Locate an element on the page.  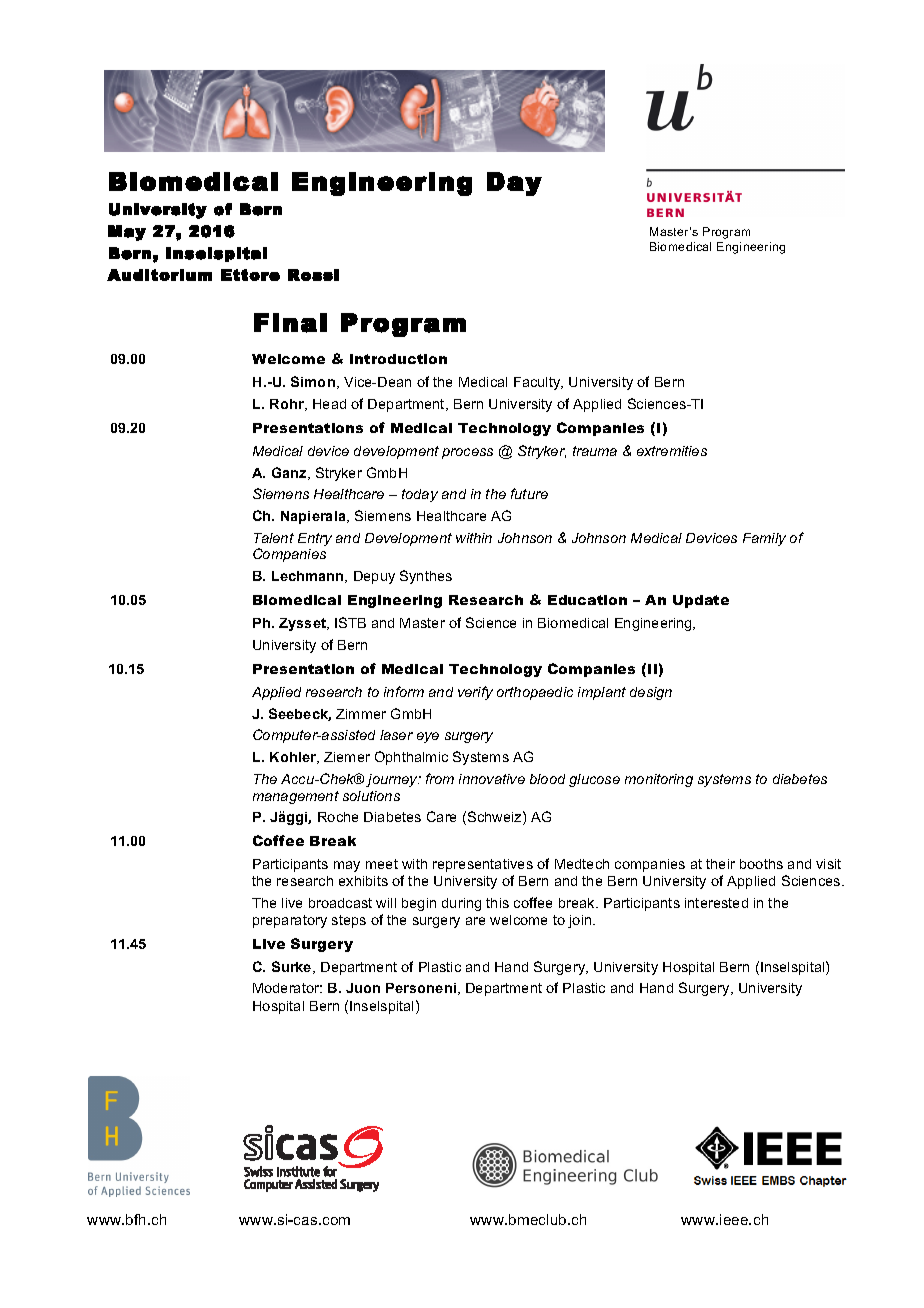
preparatory is located at coordinates (290, 921).
